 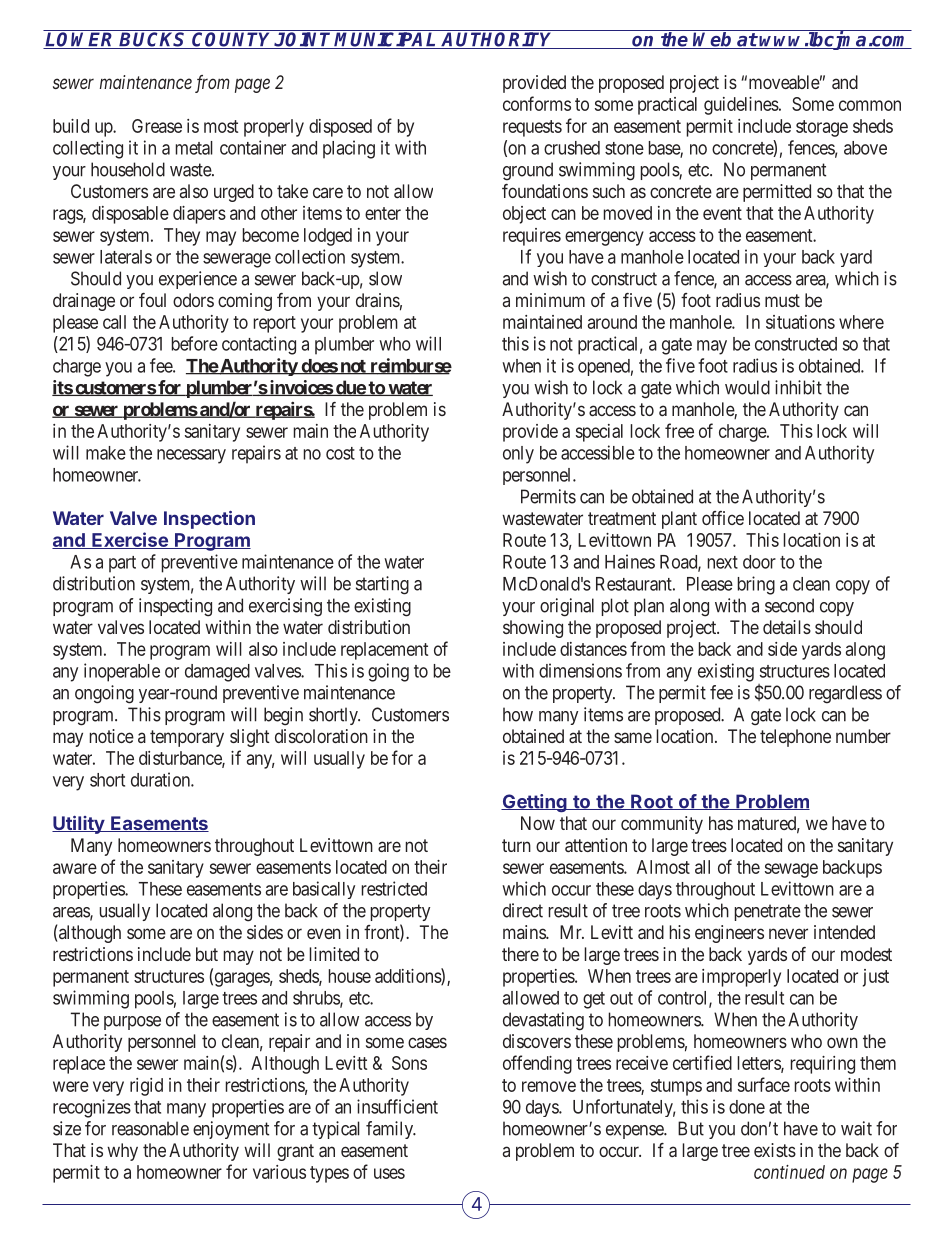 What do you see at coordinates (537, 103) in the image?
I see `conforms` at bounding box center [537, 103].
